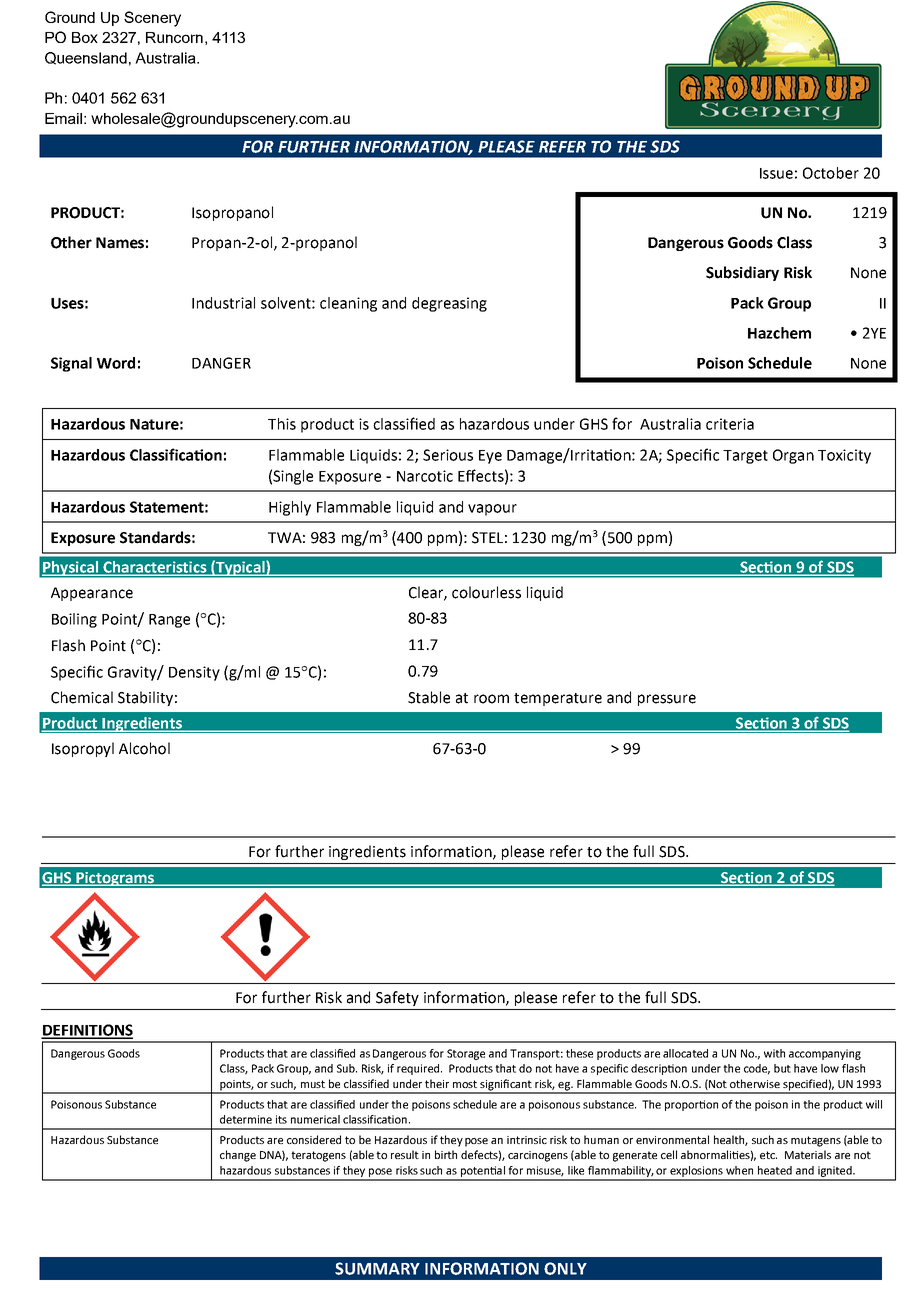 The width and height of the image is (924, 1307). I want to click on Issue, so click(776, 173).
